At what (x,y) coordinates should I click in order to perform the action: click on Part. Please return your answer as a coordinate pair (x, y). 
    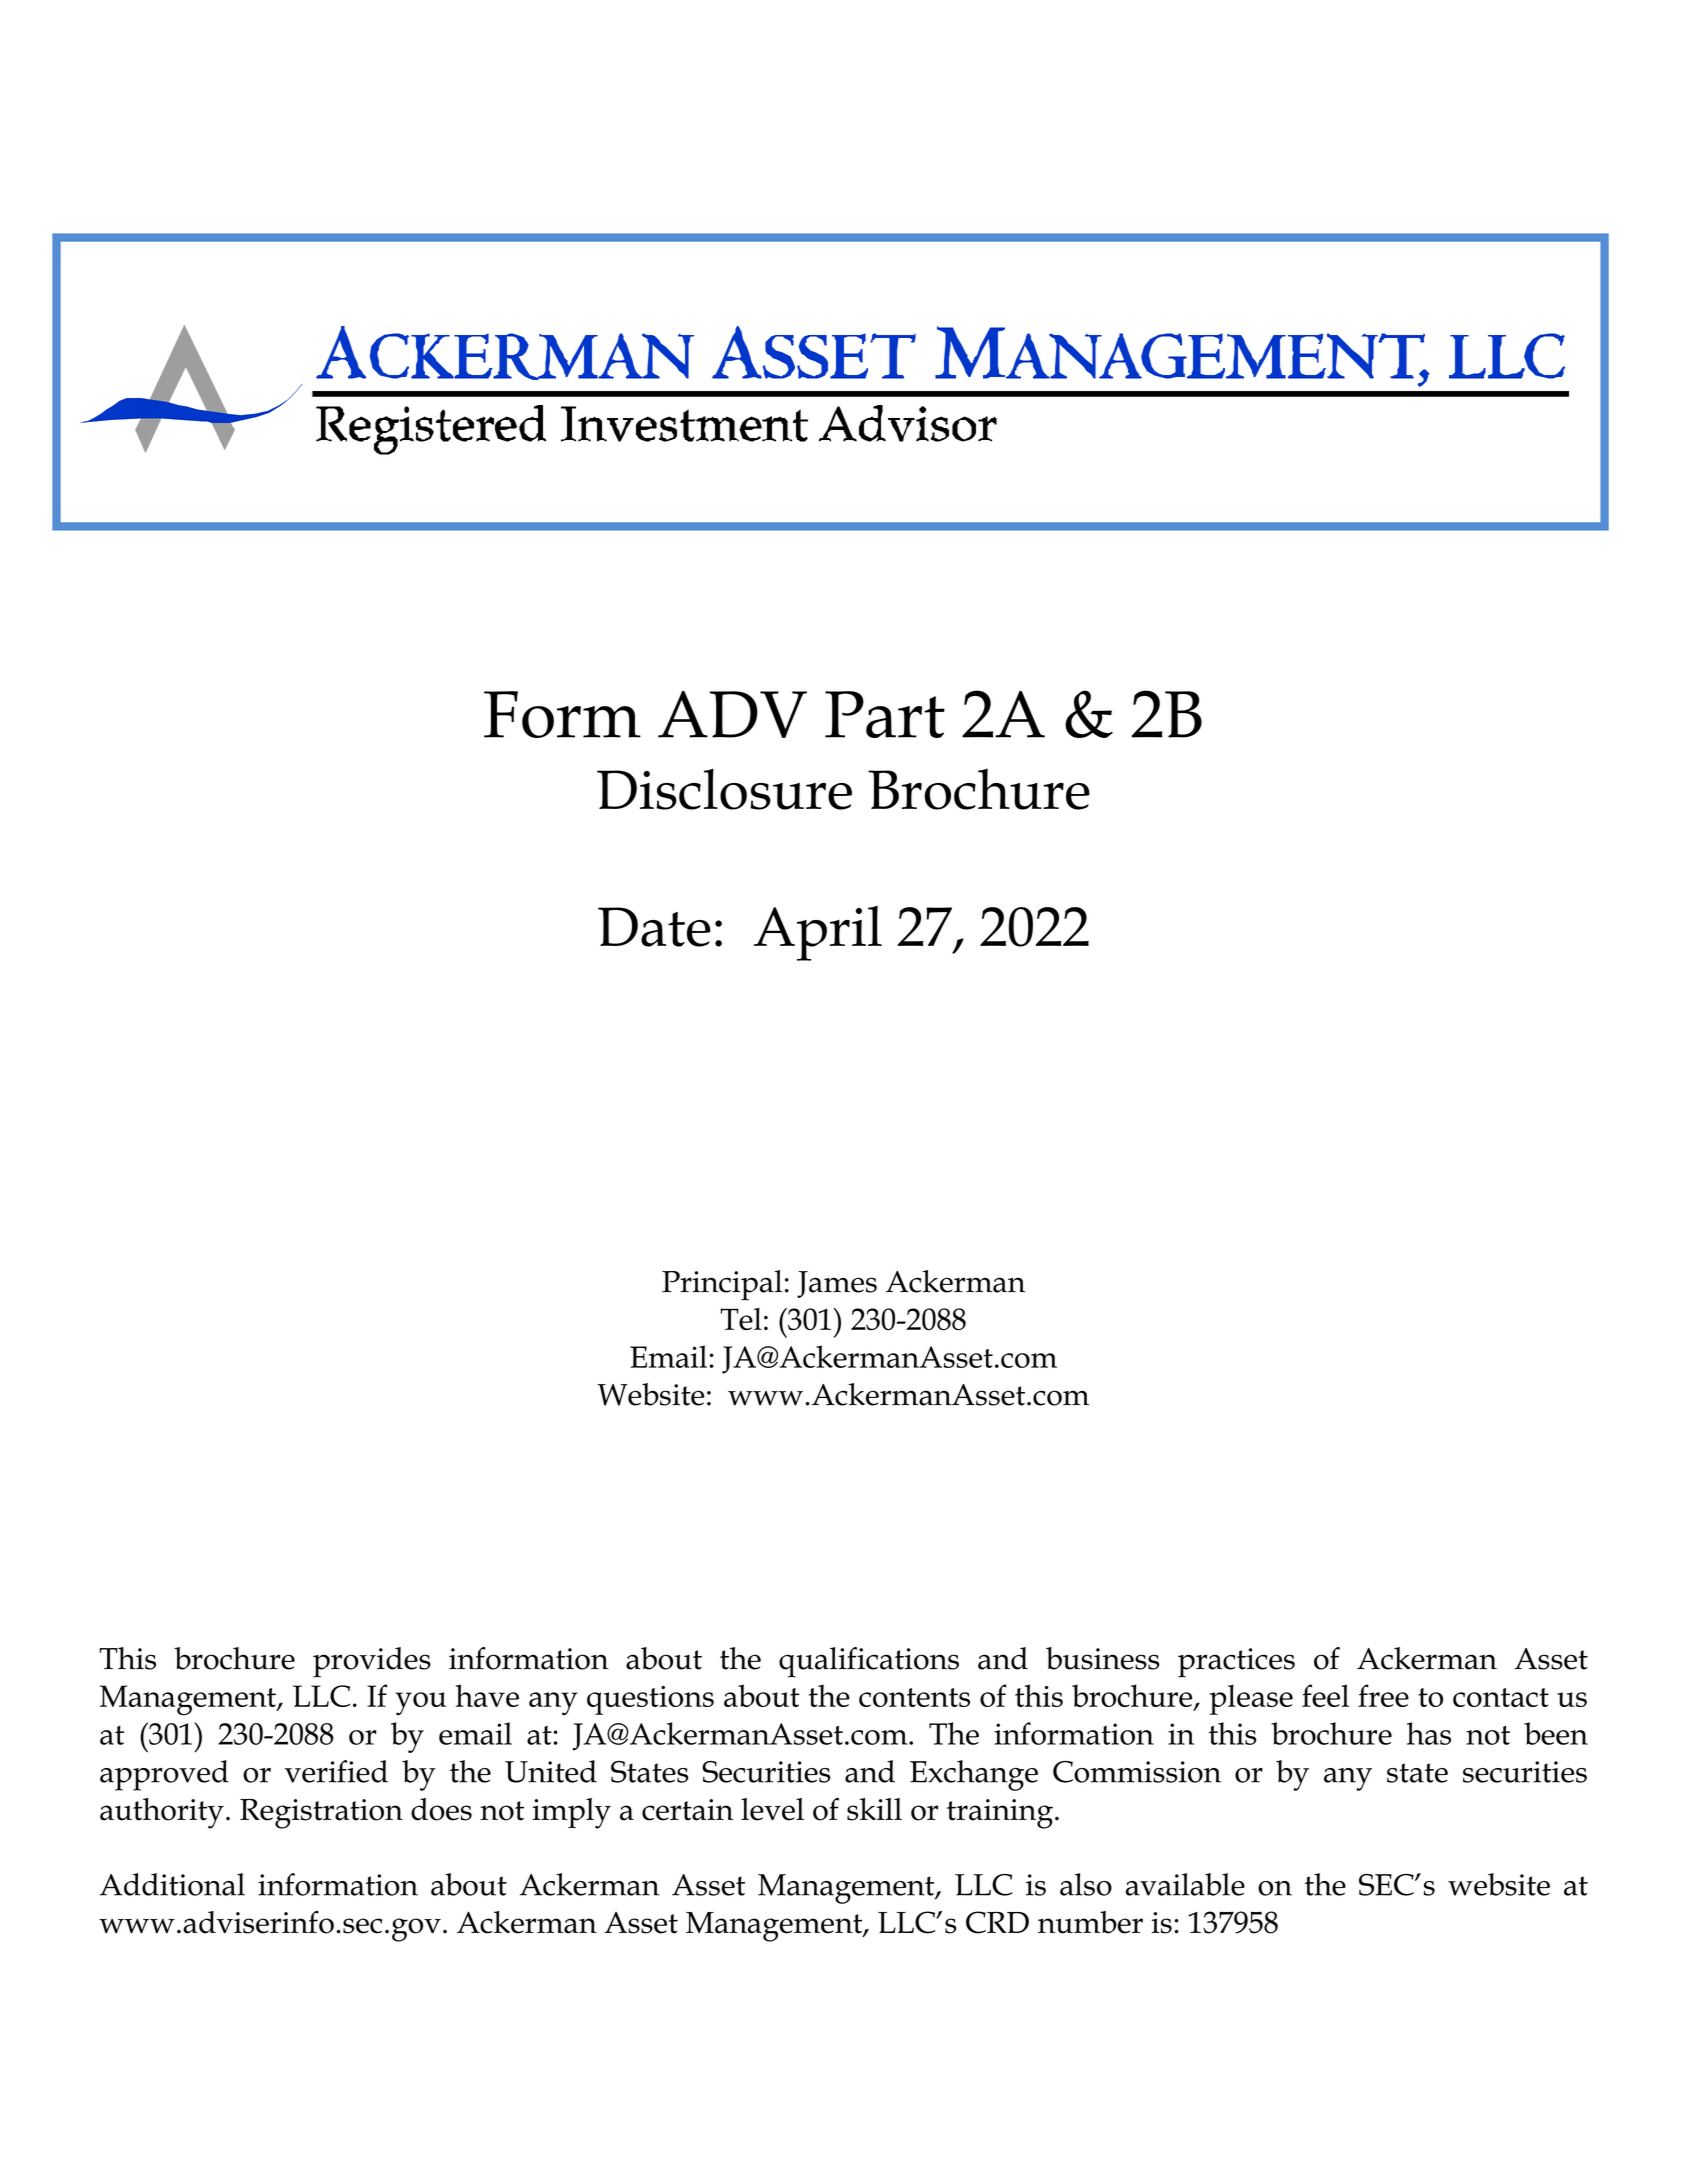
    Looking at the image, I should click on (885, 714).
